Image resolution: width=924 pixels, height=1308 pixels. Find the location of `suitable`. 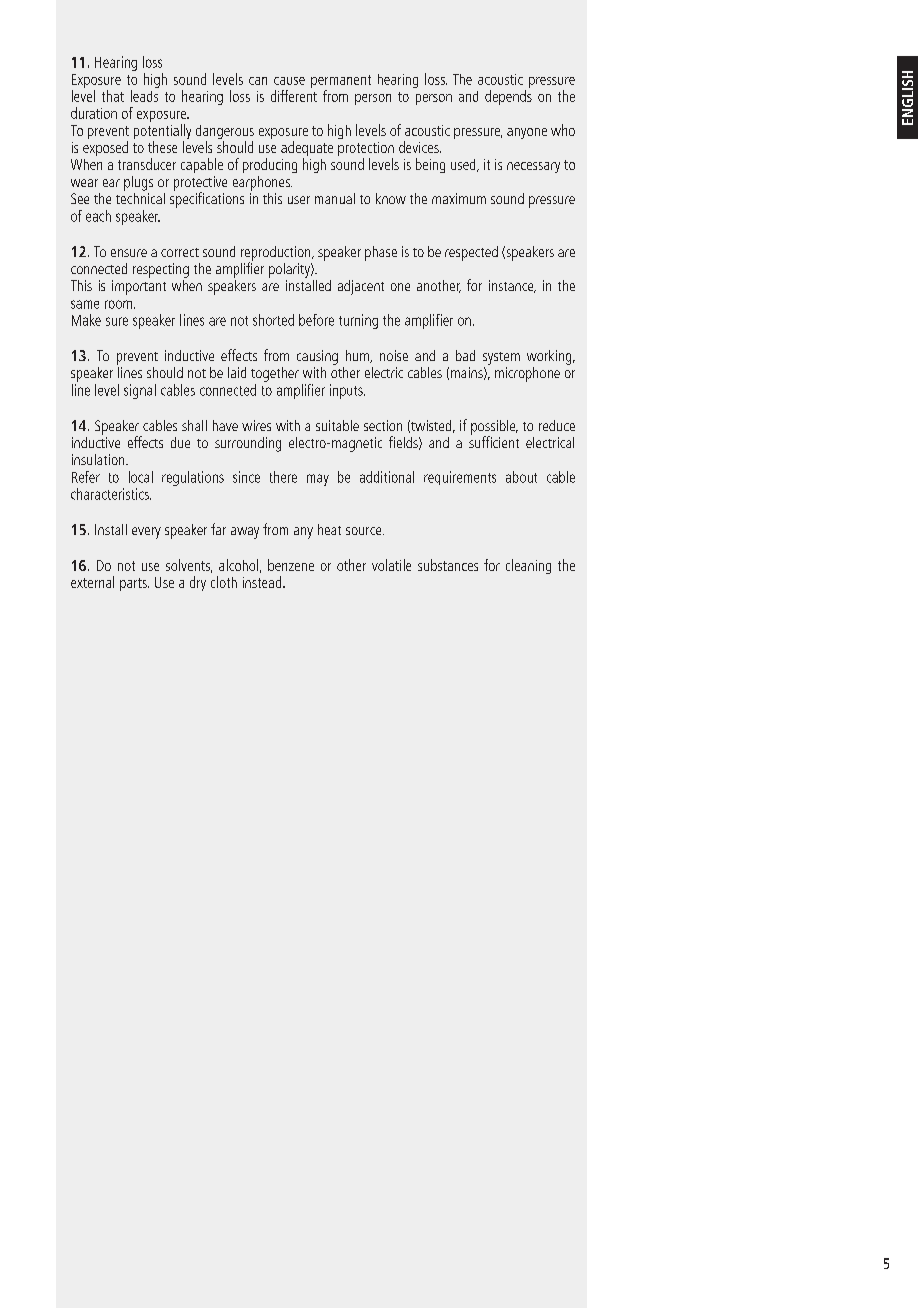

suitable is located at coordinates (337, 425).
